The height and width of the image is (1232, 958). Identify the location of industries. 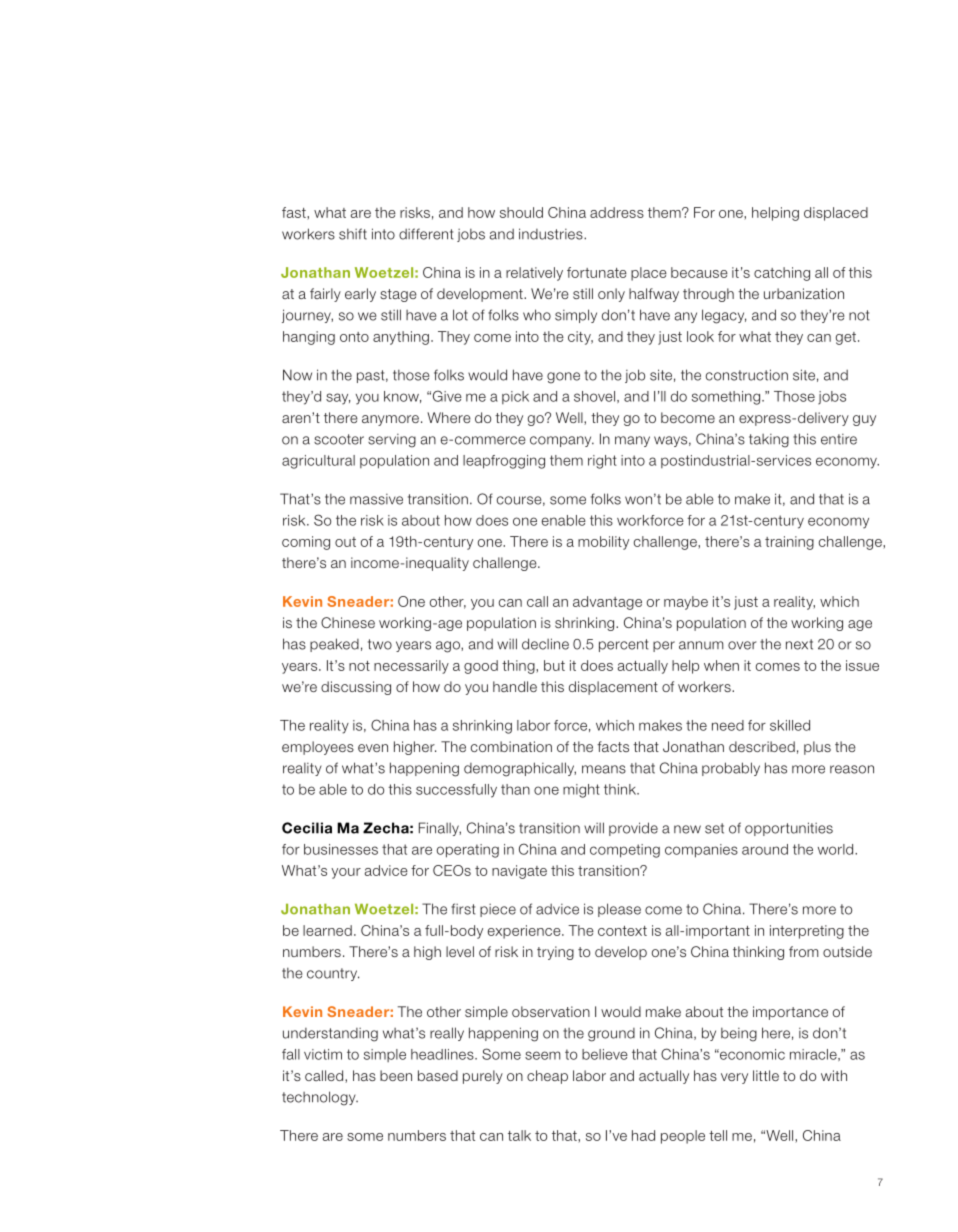
(552, 234).
